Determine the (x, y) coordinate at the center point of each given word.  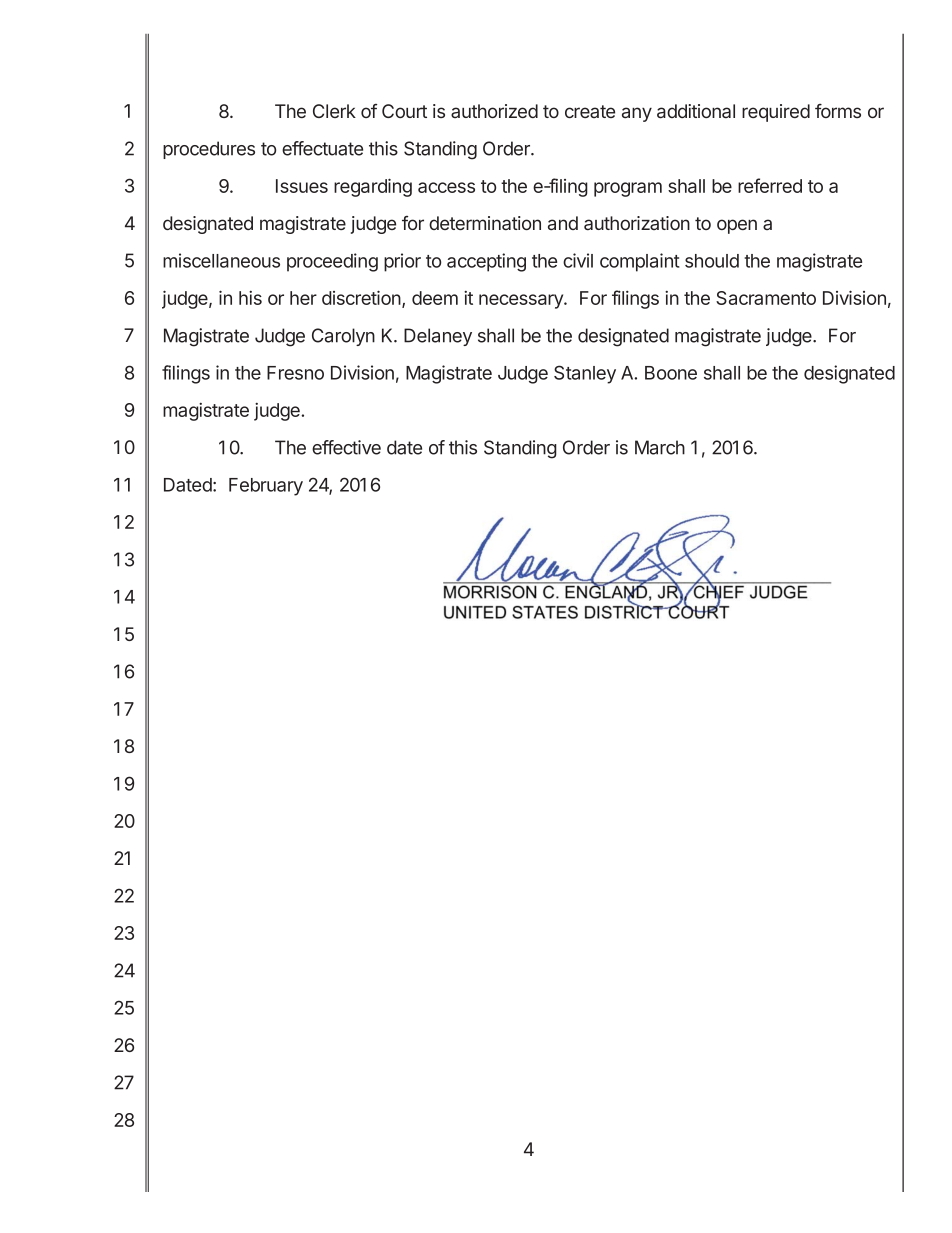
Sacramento (766, 298)
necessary (522, 301)
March (660, 447)
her (303, 298)
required (776, 113)
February (266, 487)
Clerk (334, 111)
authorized (494, 111)
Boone (671, 373)
